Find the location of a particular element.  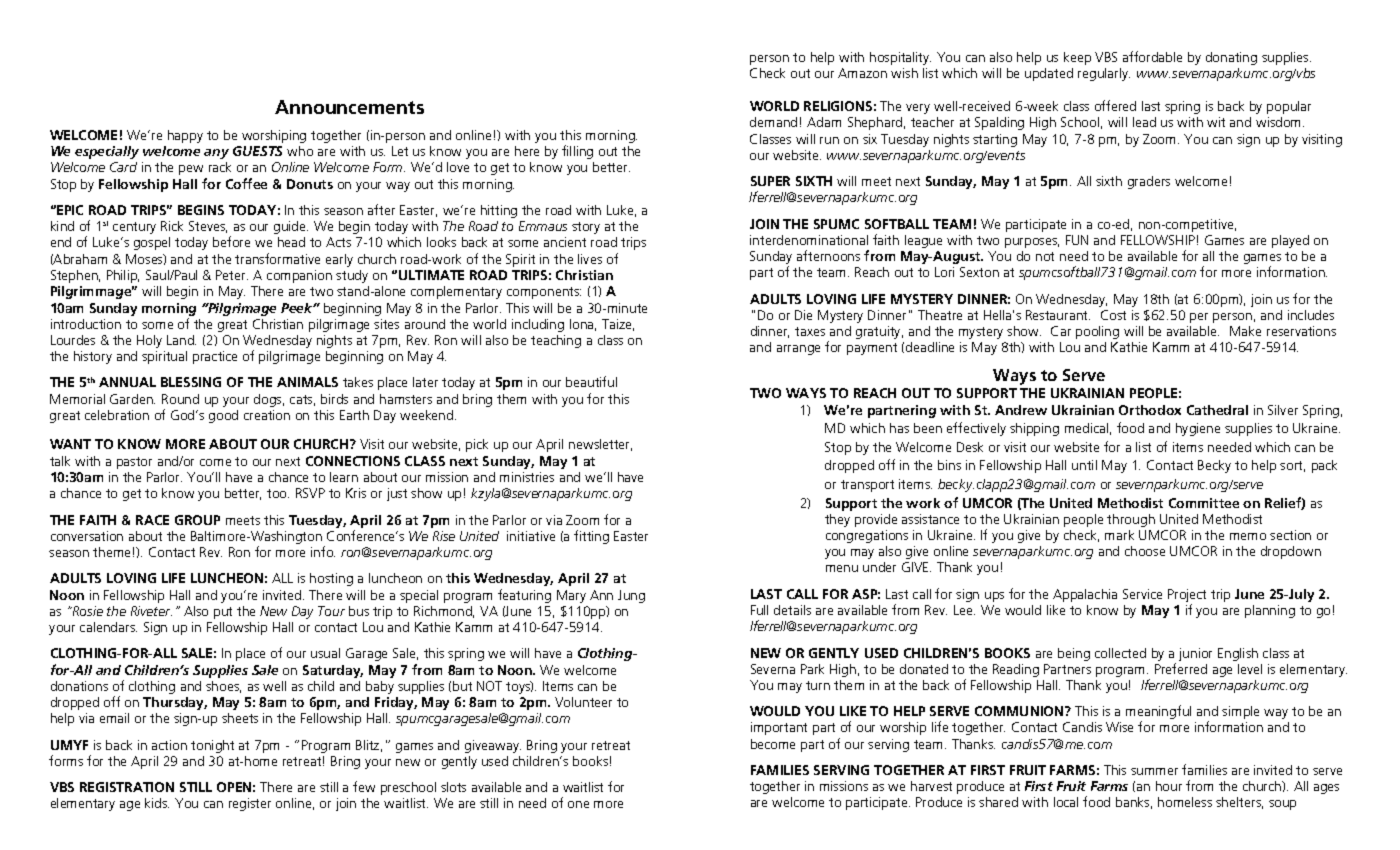

register is located at coordinates (250, 804).
